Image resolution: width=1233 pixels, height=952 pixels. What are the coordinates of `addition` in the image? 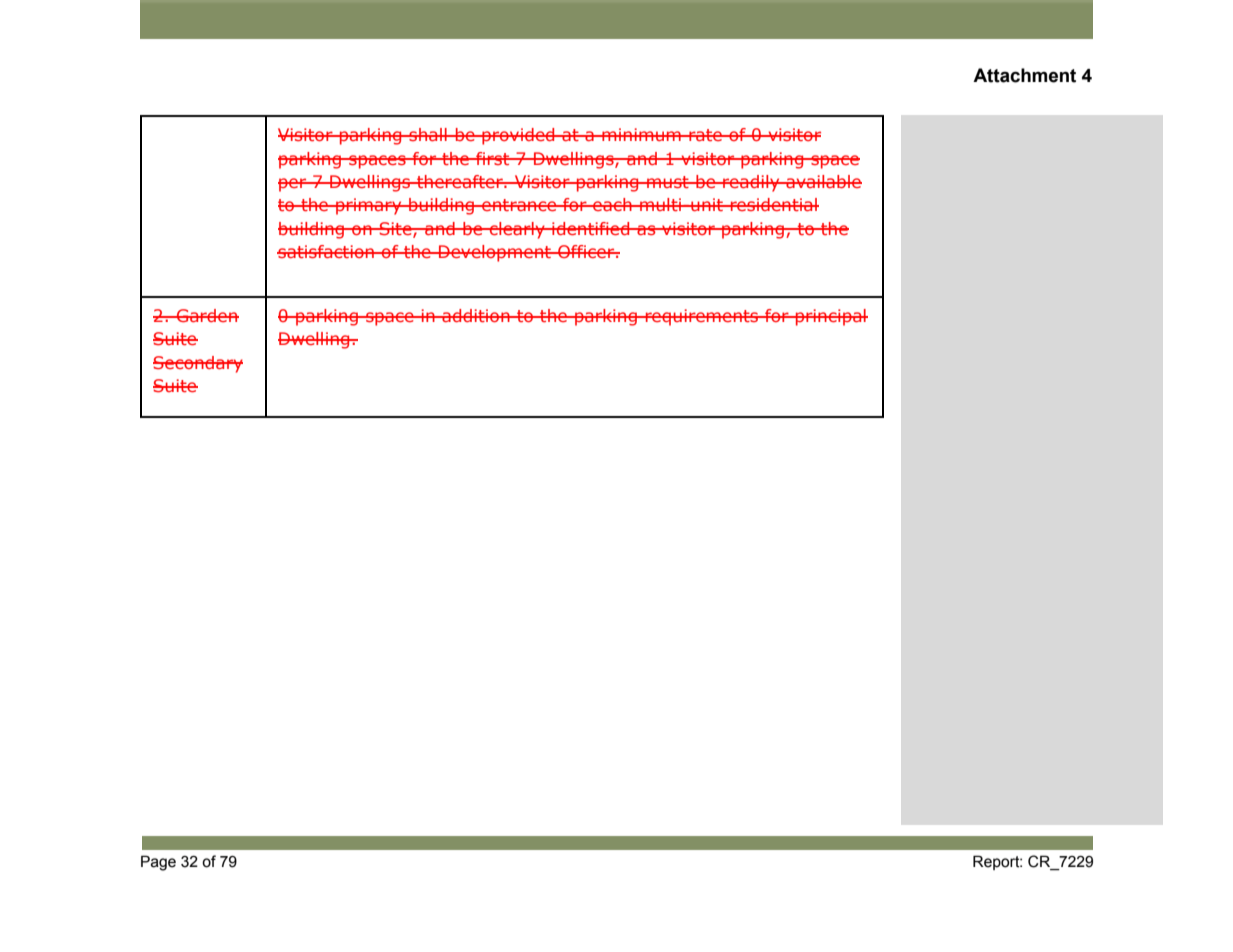 It's located at (476, 315).
